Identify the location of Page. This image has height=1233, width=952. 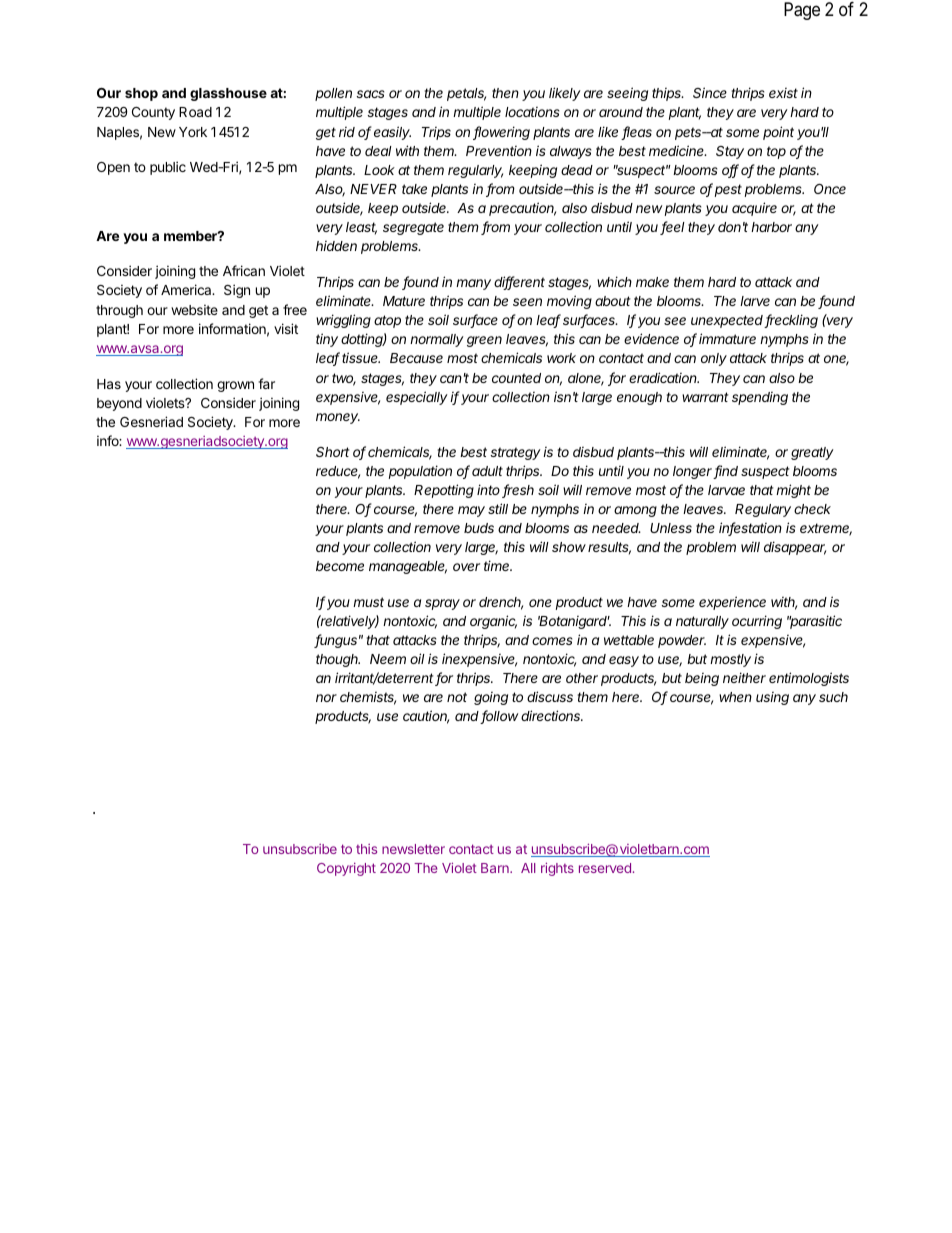
(802, 11).
